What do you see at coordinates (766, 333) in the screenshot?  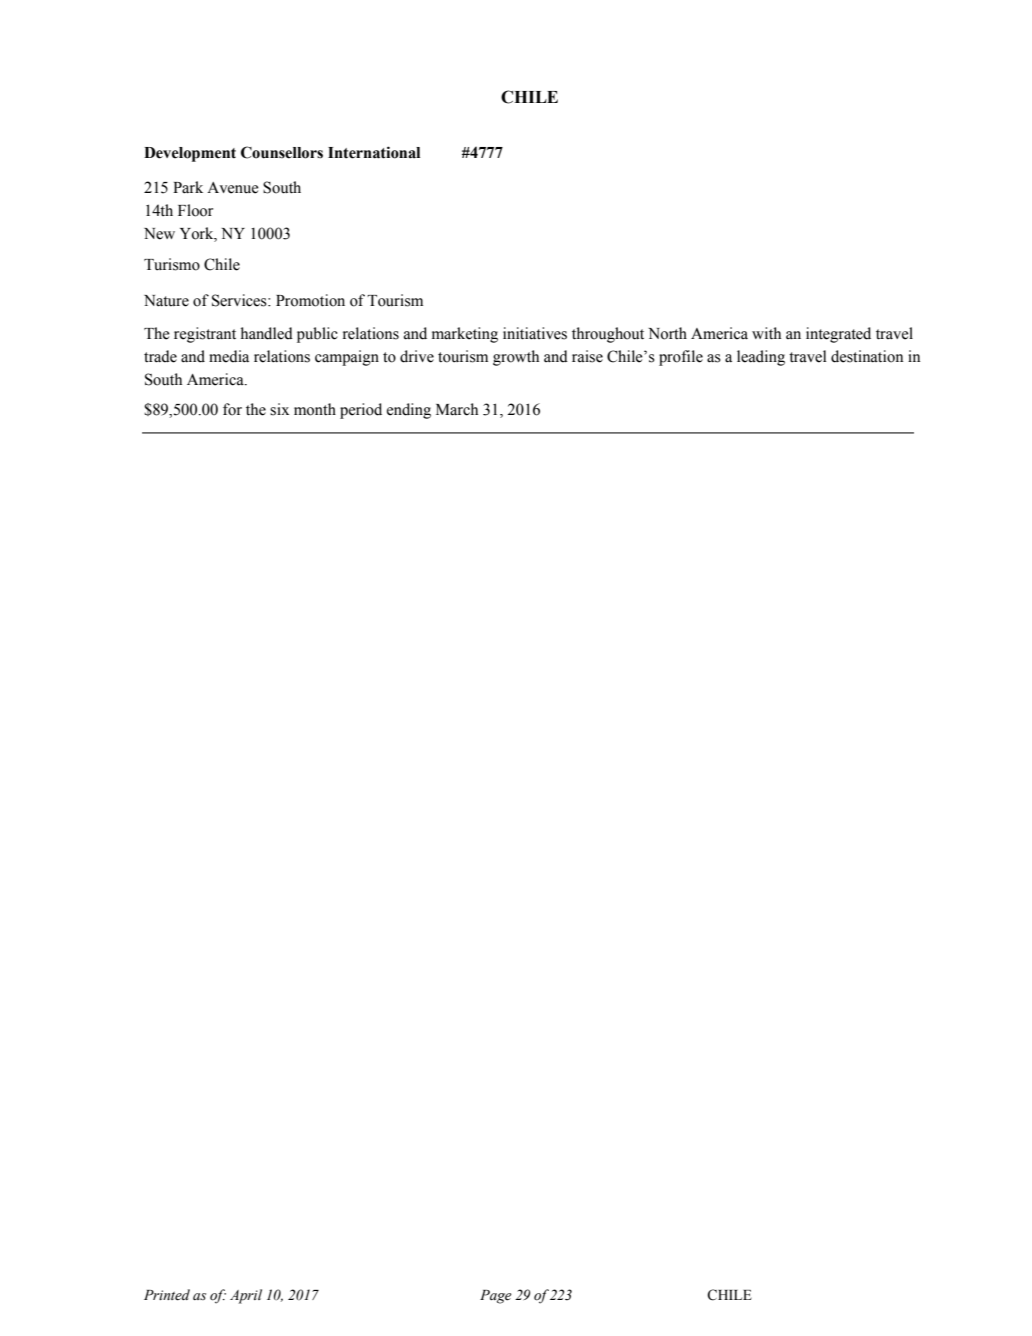 I see `with` at bounding box center [766, 333].
